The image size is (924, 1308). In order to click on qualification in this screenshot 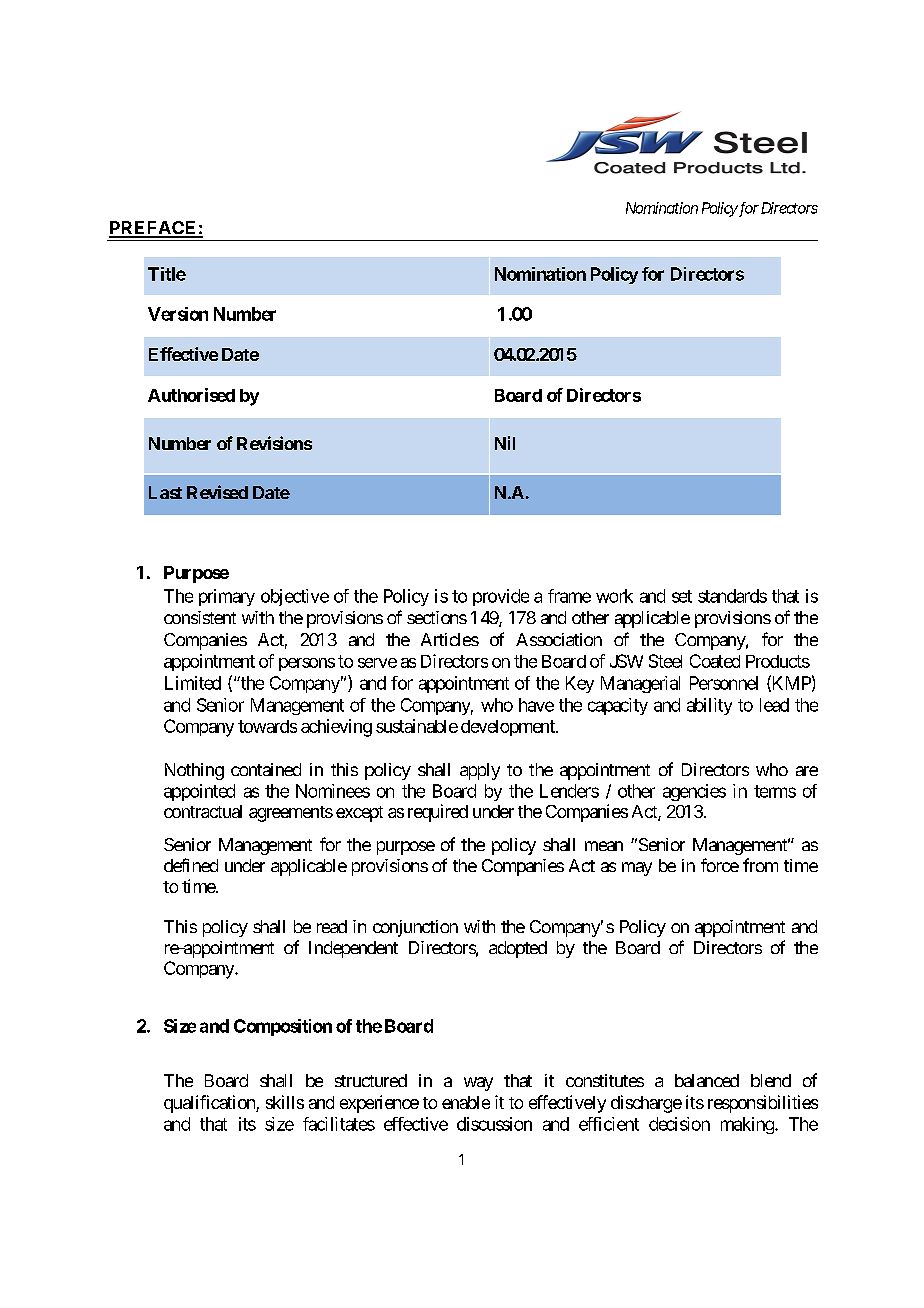, I will do `click(210, 1104)`.
